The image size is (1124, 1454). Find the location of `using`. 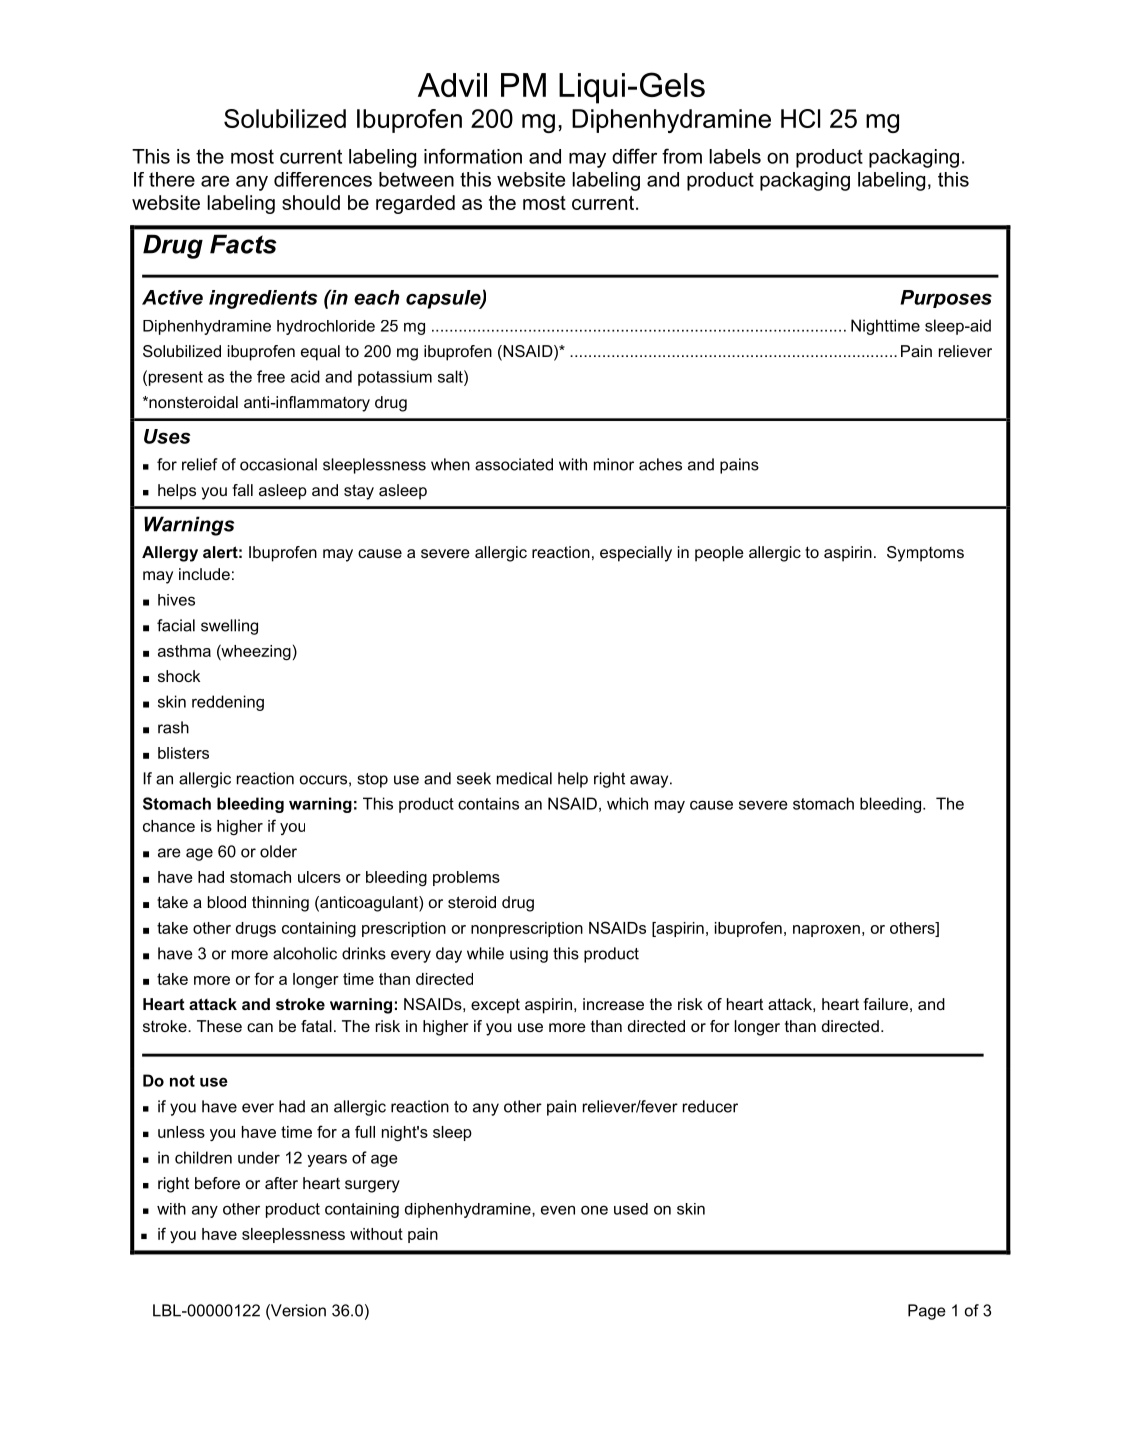

using is located at coordinates (529, 955).
